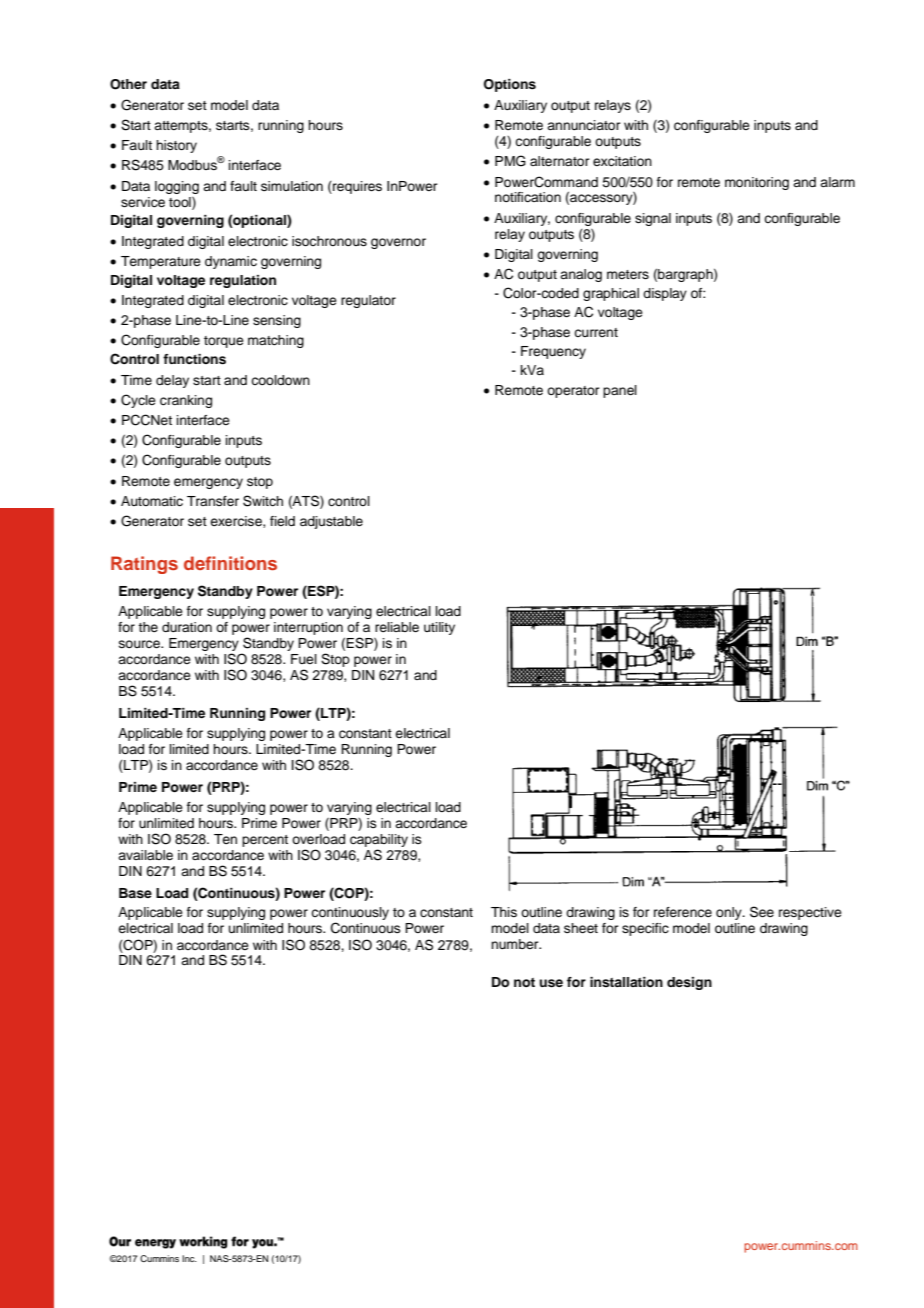  Describe the element at coordinates (689, 983) in the document. I see `design` at that location.
